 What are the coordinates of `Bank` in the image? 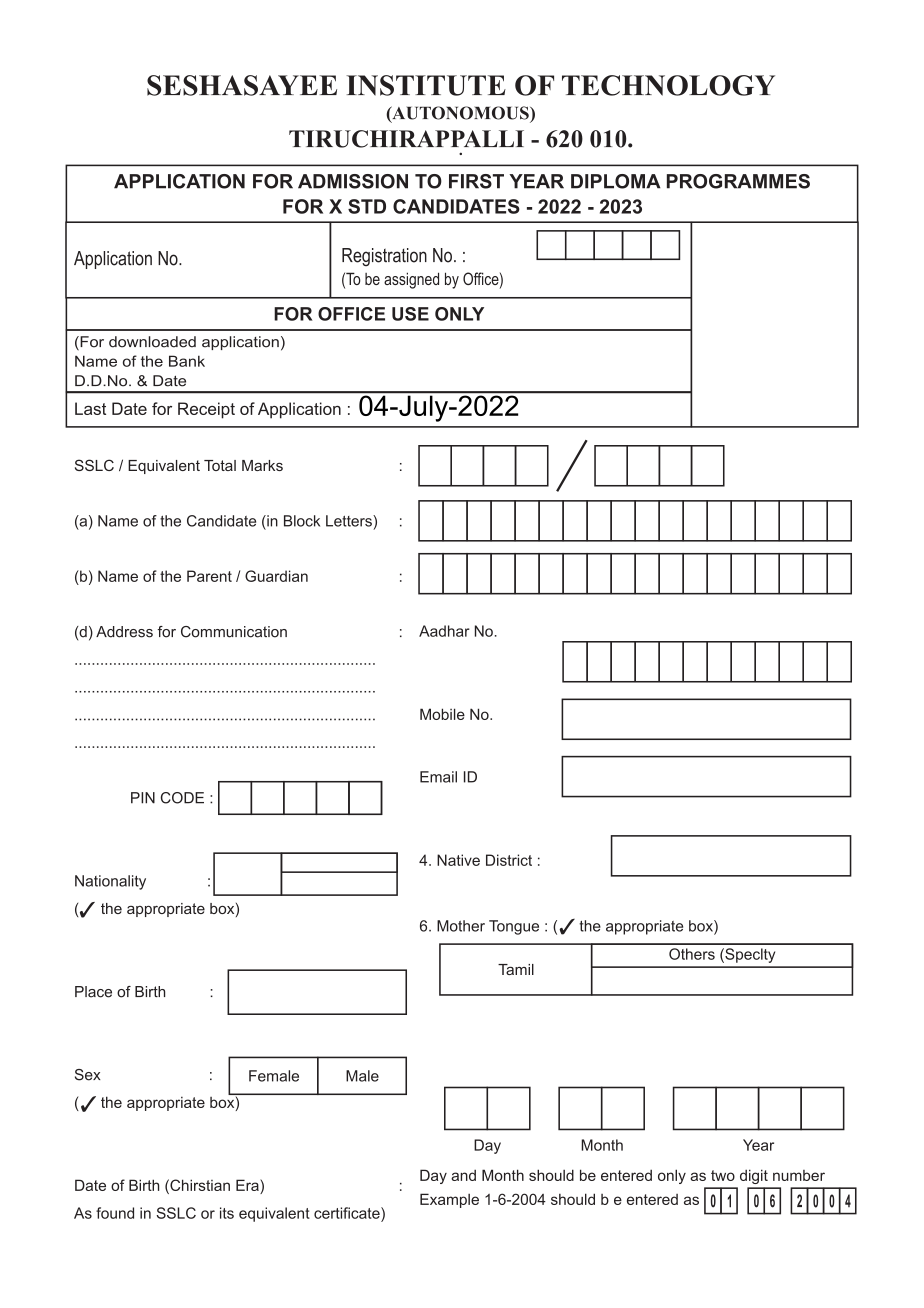 It's located at (187, 361).
